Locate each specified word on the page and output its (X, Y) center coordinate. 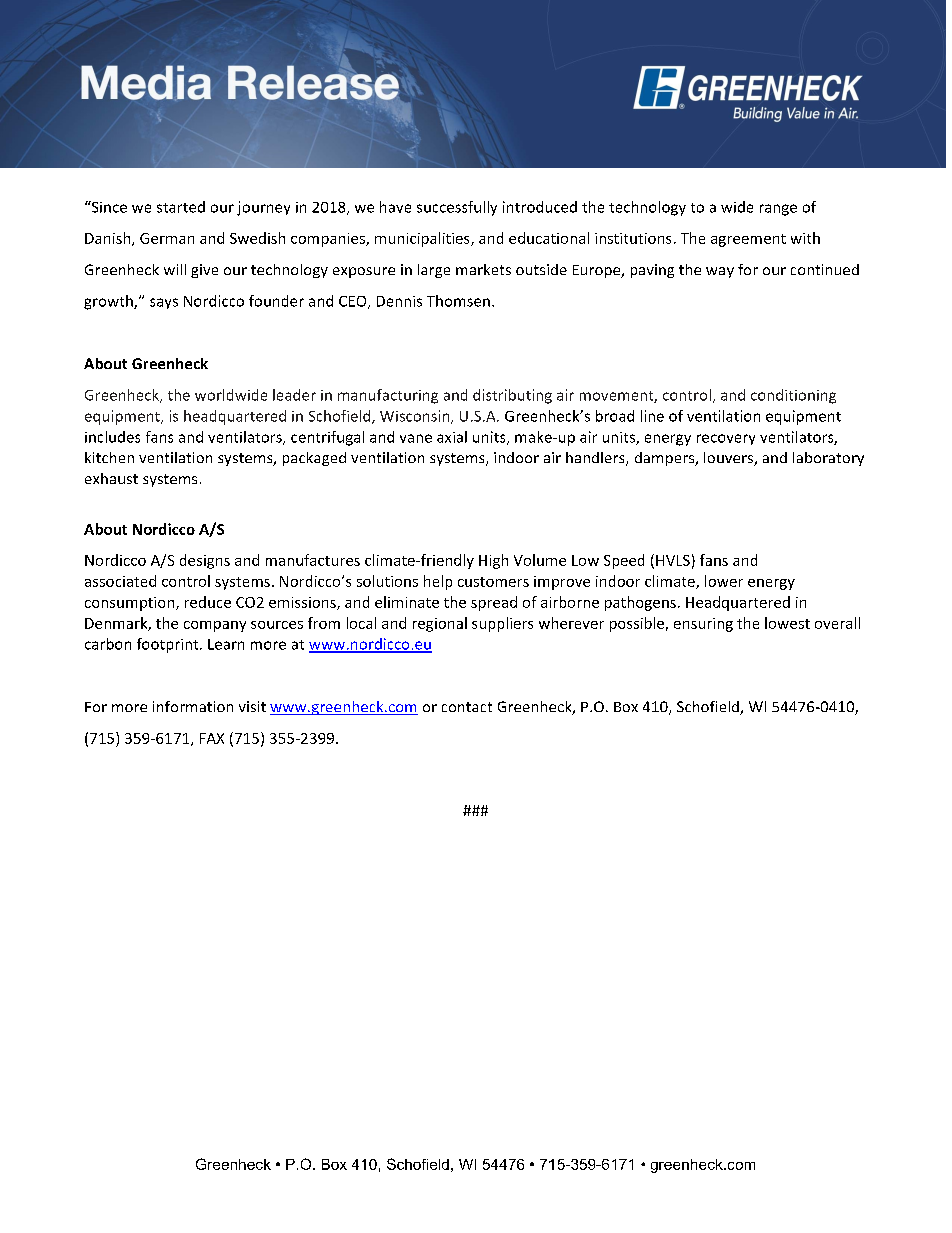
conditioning (793, 396)
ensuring (703, 625)
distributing (512, 396)
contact (467, 707)
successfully (457, 208)
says (164, 303)
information (193, 706)
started (181, 207)
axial (452, 437)
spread (494, 603)
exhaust (111, 478)
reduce (208, 602)
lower (724, 581)
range (778, 210)
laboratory (828, 459)
